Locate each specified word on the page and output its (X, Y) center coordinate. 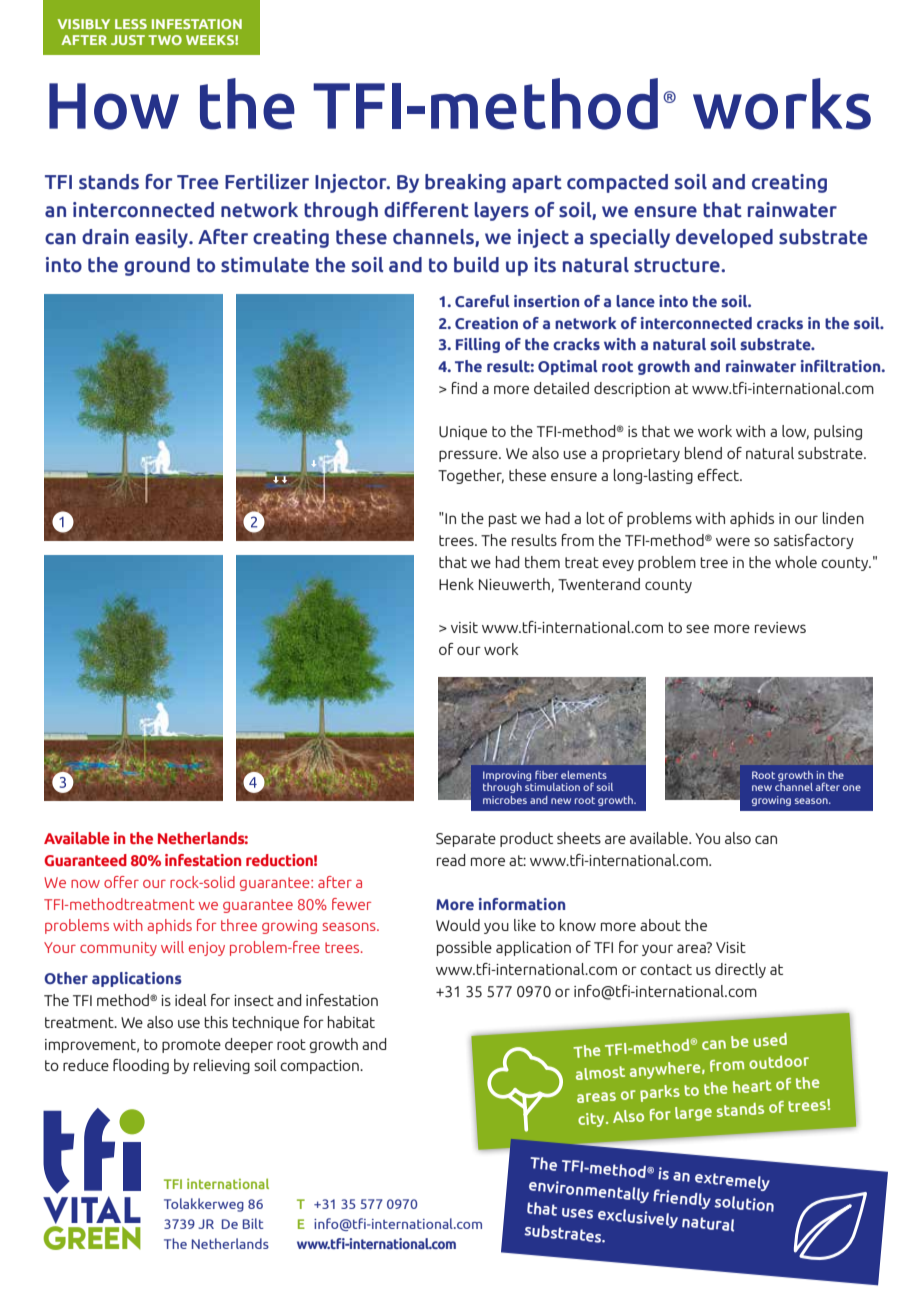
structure (678, 265)
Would (458, 925)
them (542, 562)
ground (157, 266)
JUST (128, 40)
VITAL (92, 1210)
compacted (617, 183)
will (172, 947)
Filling (478, 345)
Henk (456, 584)
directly (740, 970)
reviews (780, 627)
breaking (465, 183)
